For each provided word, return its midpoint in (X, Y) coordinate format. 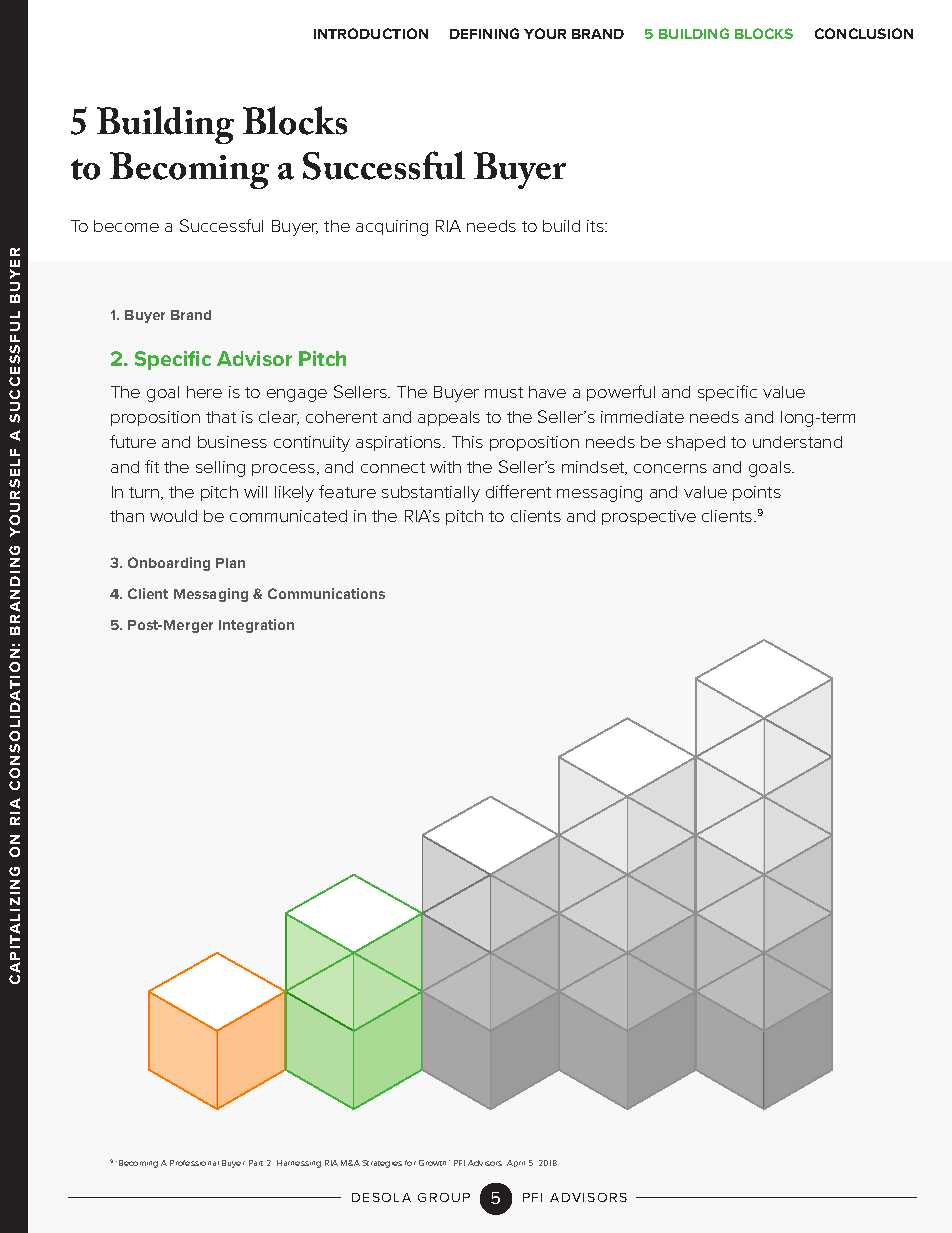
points (757, 493)
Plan (230, 563)
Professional (194, 1163)
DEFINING (484, 33)
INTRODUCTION (371, 33)
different (518, 491)
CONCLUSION (864, 33)
